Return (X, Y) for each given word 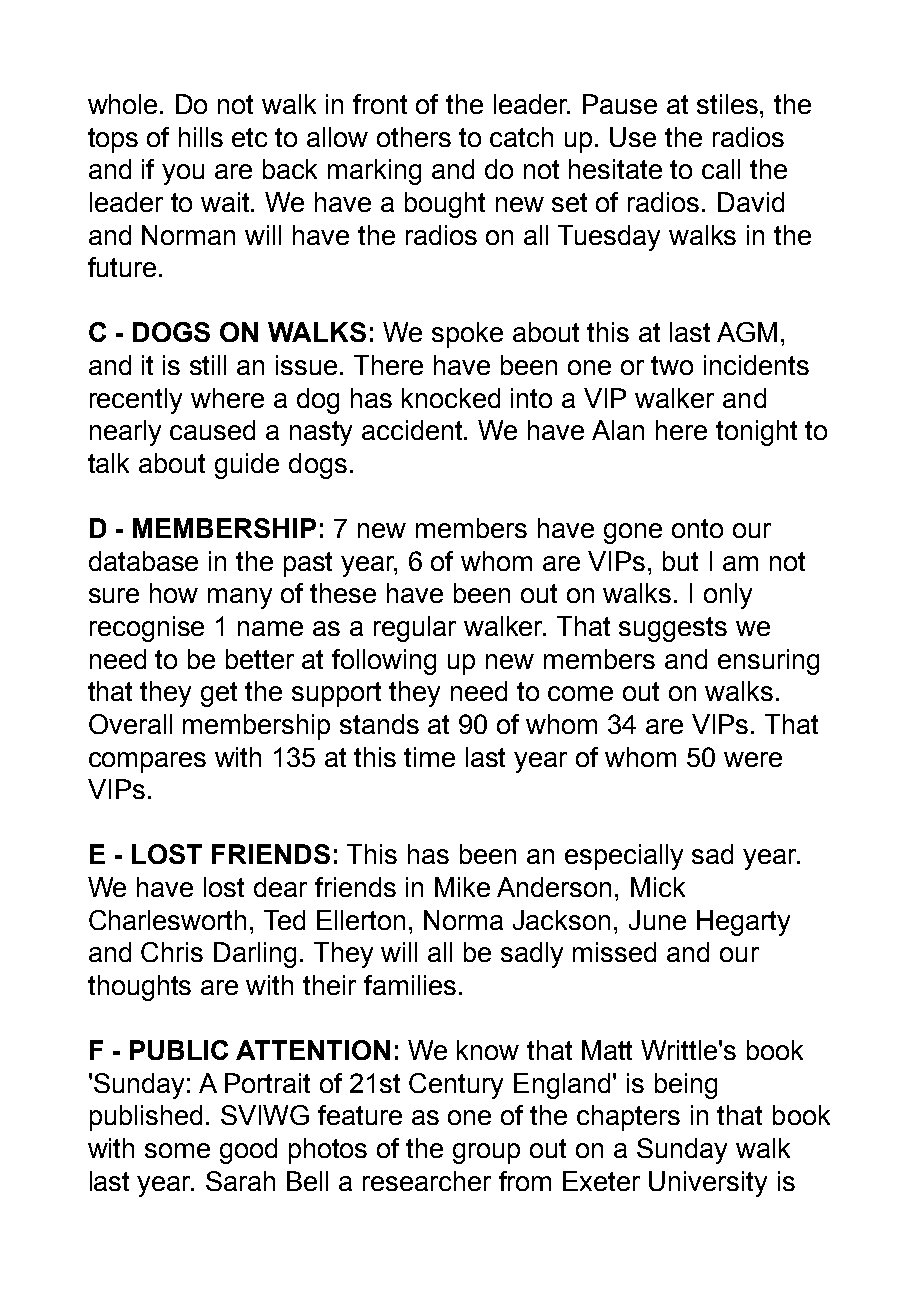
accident (413, 430)
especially (624, 857)
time (429, 757)
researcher (427, 1181)
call (721, 169)
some (177, 1150)
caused (212, 430)
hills (201, 137)
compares (147, 762)
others (414, 137)
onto (697, 528)
